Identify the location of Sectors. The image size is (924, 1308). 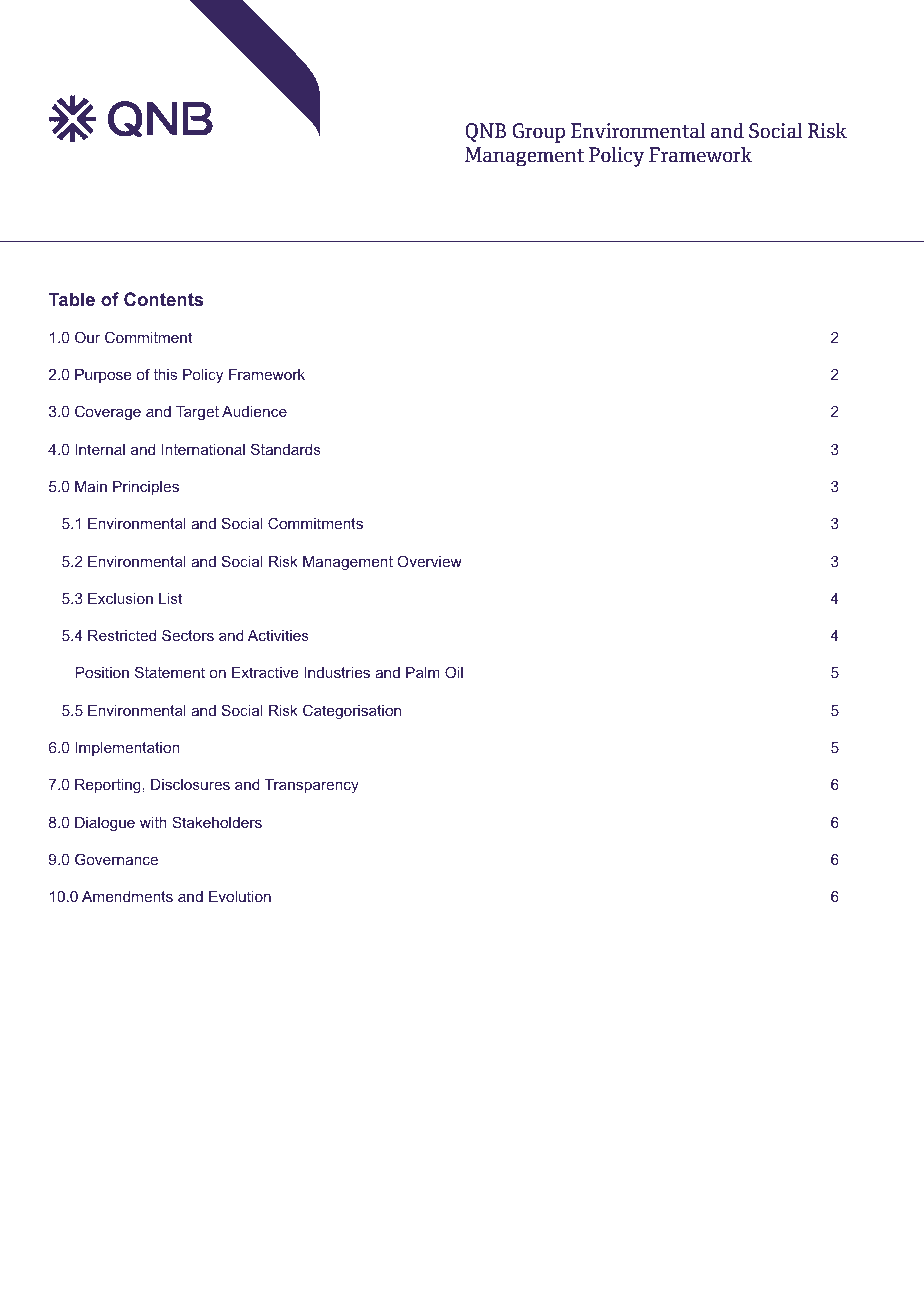
(188, 635).
